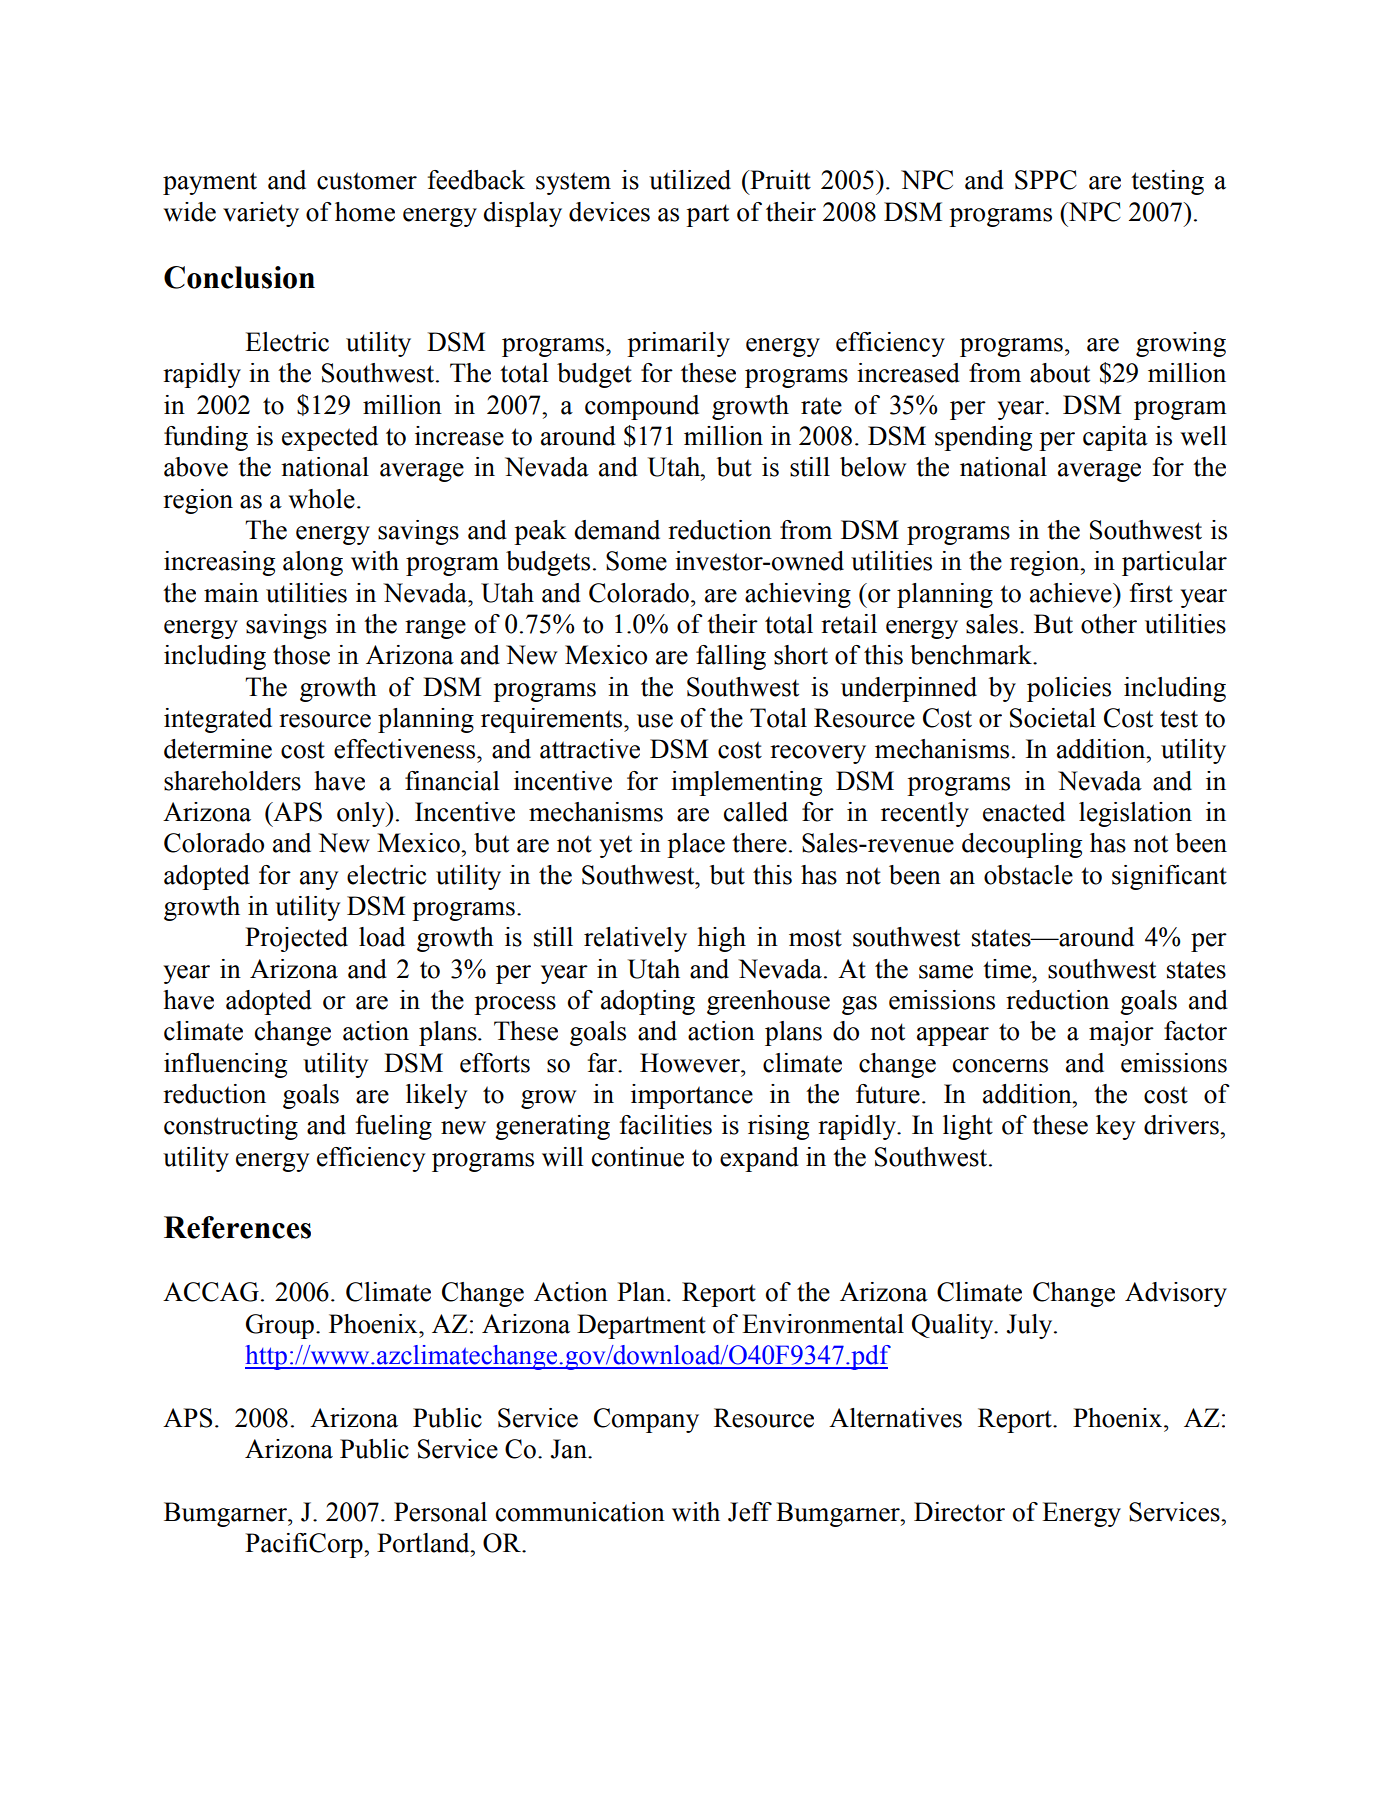 This image has height=1798, width=1390. What do you see at coordinates (690, 180) in the image?
I see `utilized` at bounding box center [690, 180].
